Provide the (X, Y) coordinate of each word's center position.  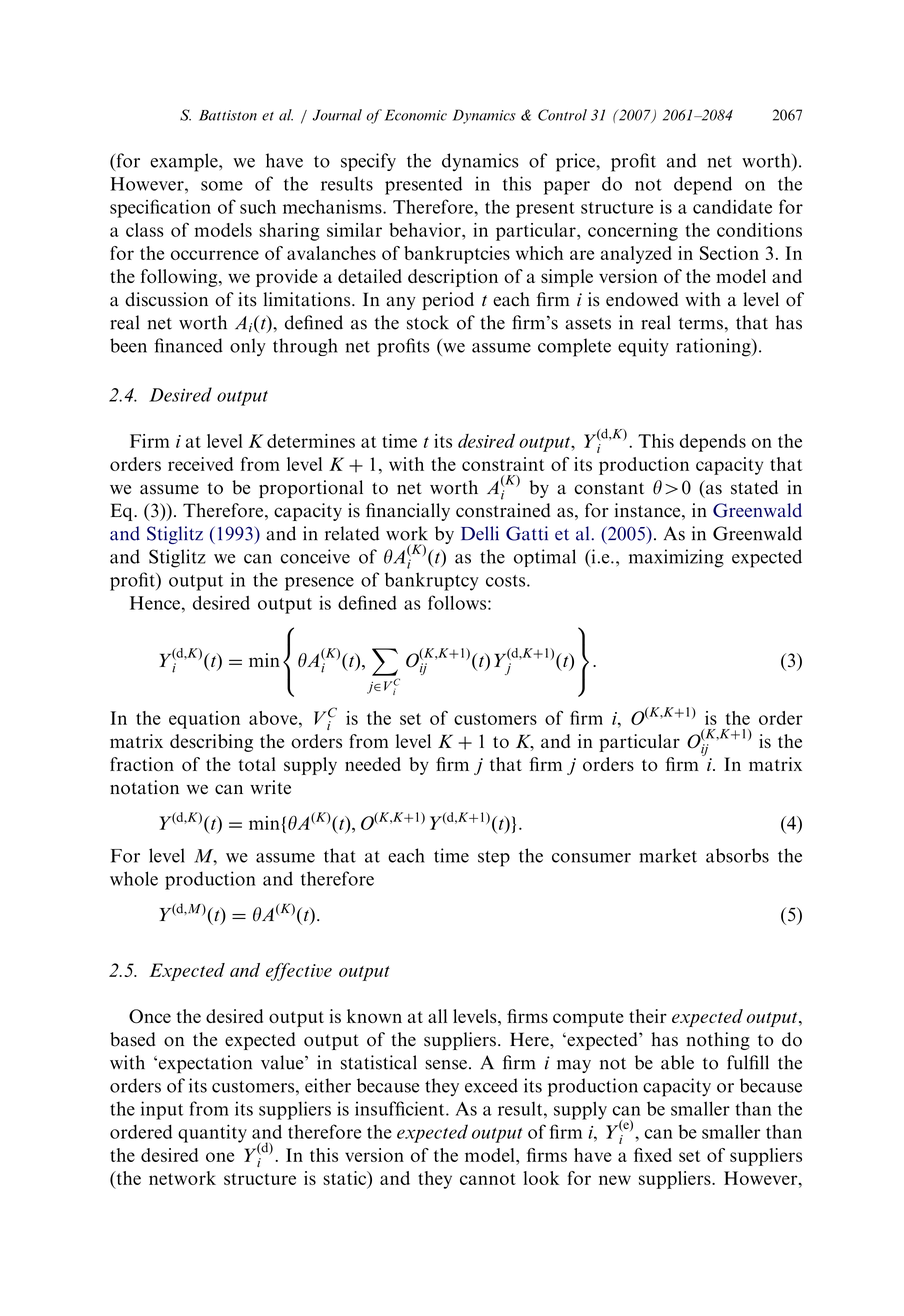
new (615, 1180)
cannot (488, 1179)
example (185, 162)
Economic (416, 115)
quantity (212, 1134)
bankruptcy (431, 581)
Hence (155, 603)
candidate (732, 207)
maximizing (676, 558)
